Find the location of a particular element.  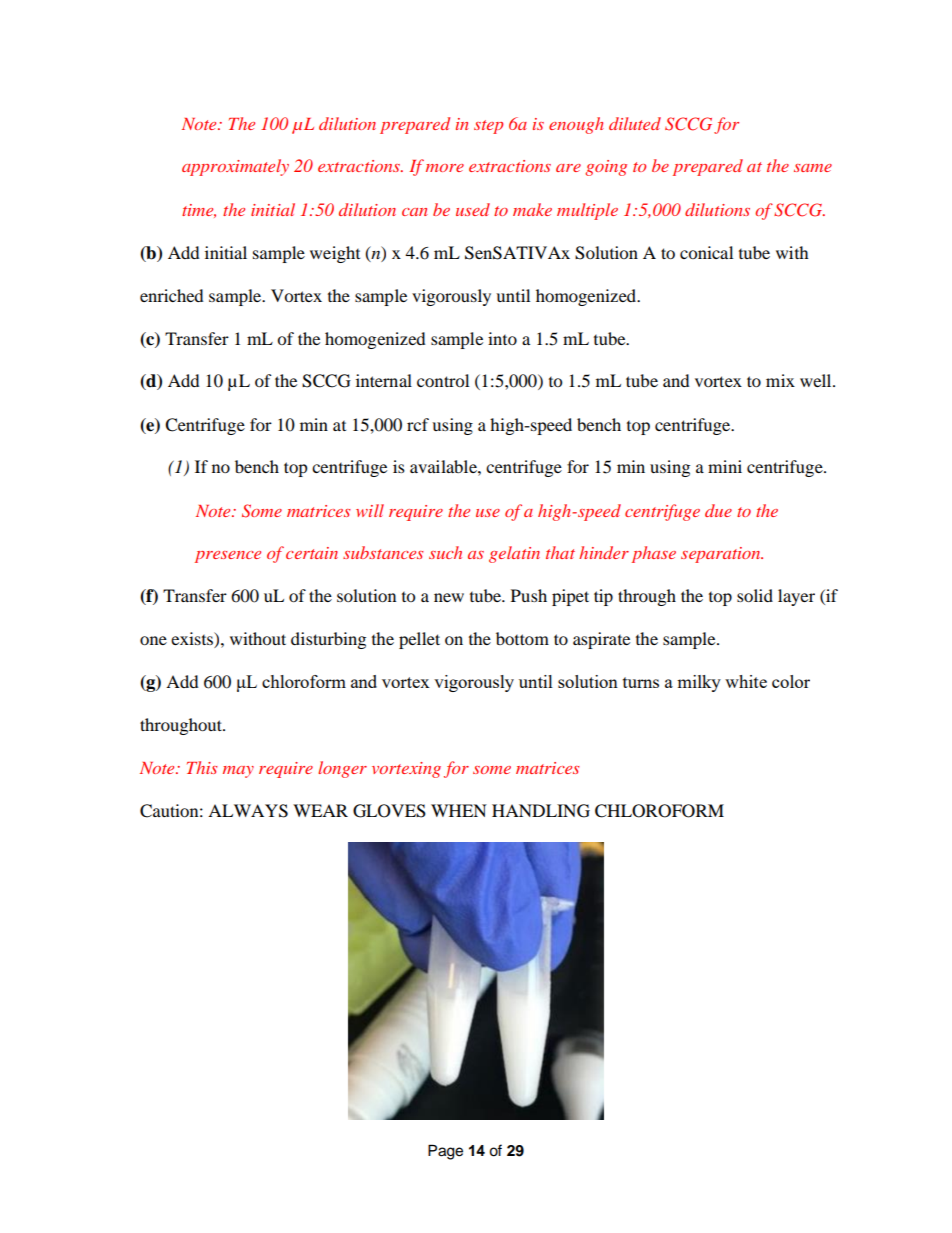

step is located at coordinates (488, 127).
